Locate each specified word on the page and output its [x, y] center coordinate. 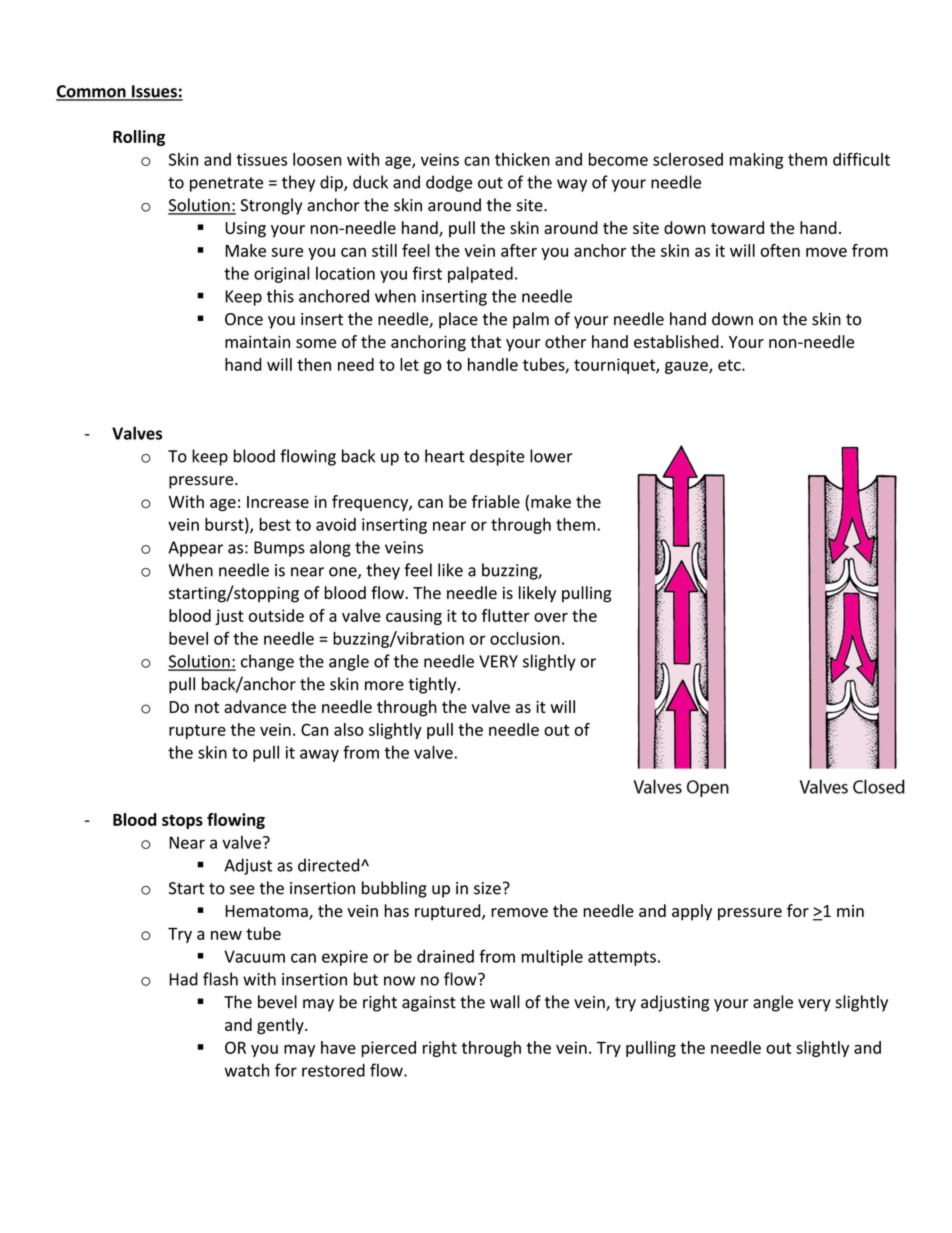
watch [247, 1070]
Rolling [139, 138]
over [551, 617]
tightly [434, 685]
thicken [522, 159]
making [756, 161]
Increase [278, 502]
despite [497, 457]
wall [505, 1002]
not [207, 707]
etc [730, 365]
